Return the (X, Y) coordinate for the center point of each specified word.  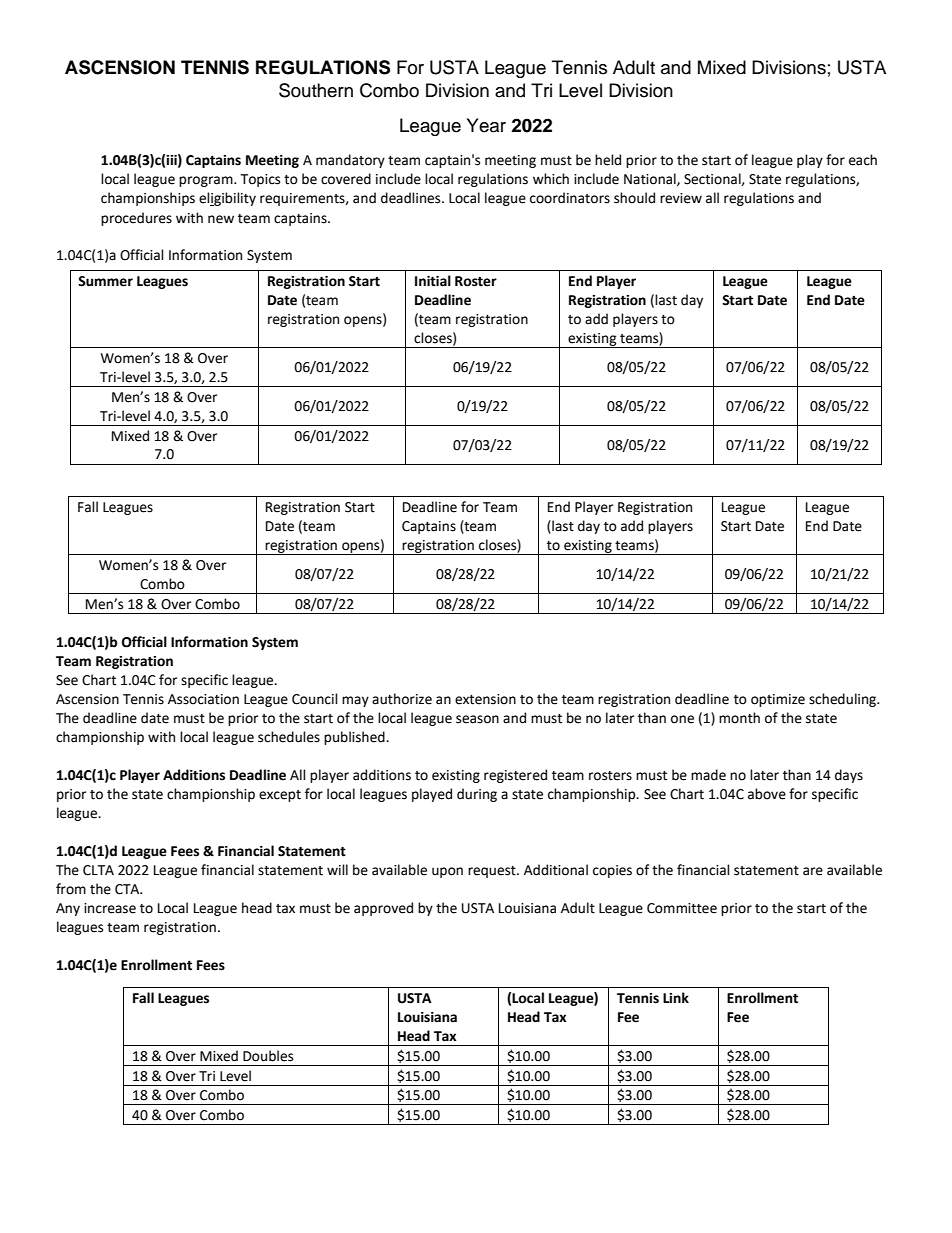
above (767, 794)
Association (203, 699)
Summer (105, 281)
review (681, 198)
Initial (433, 281)
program (207, 181)
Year (486, 125)
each (863, 160)
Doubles (268, 1056)
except (280, 796)
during (477, 795)
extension (485, 699)
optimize (778, 700)
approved (383, 909)
